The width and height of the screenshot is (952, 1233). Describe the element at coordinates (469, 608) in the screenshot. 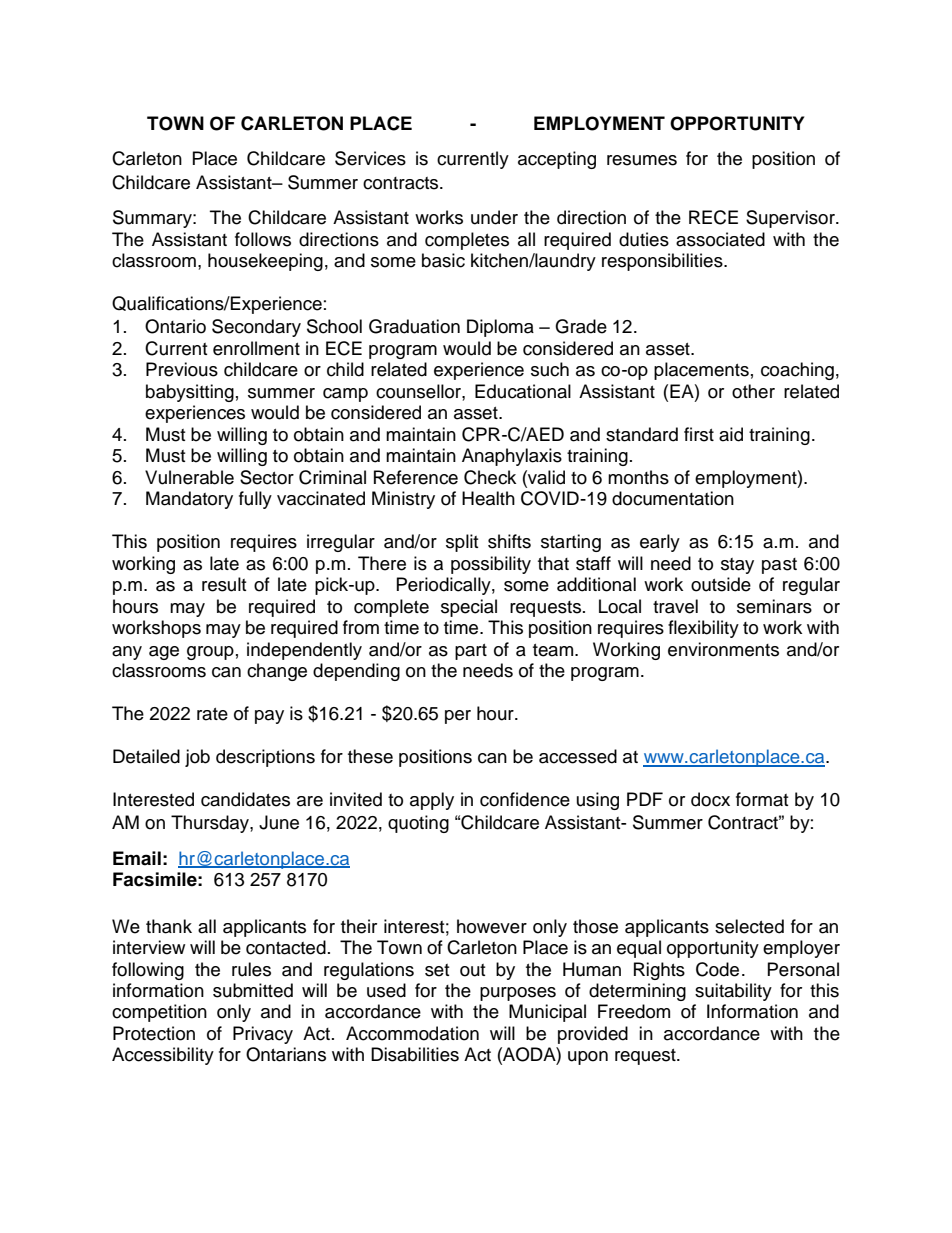

I see `special` at that location.
